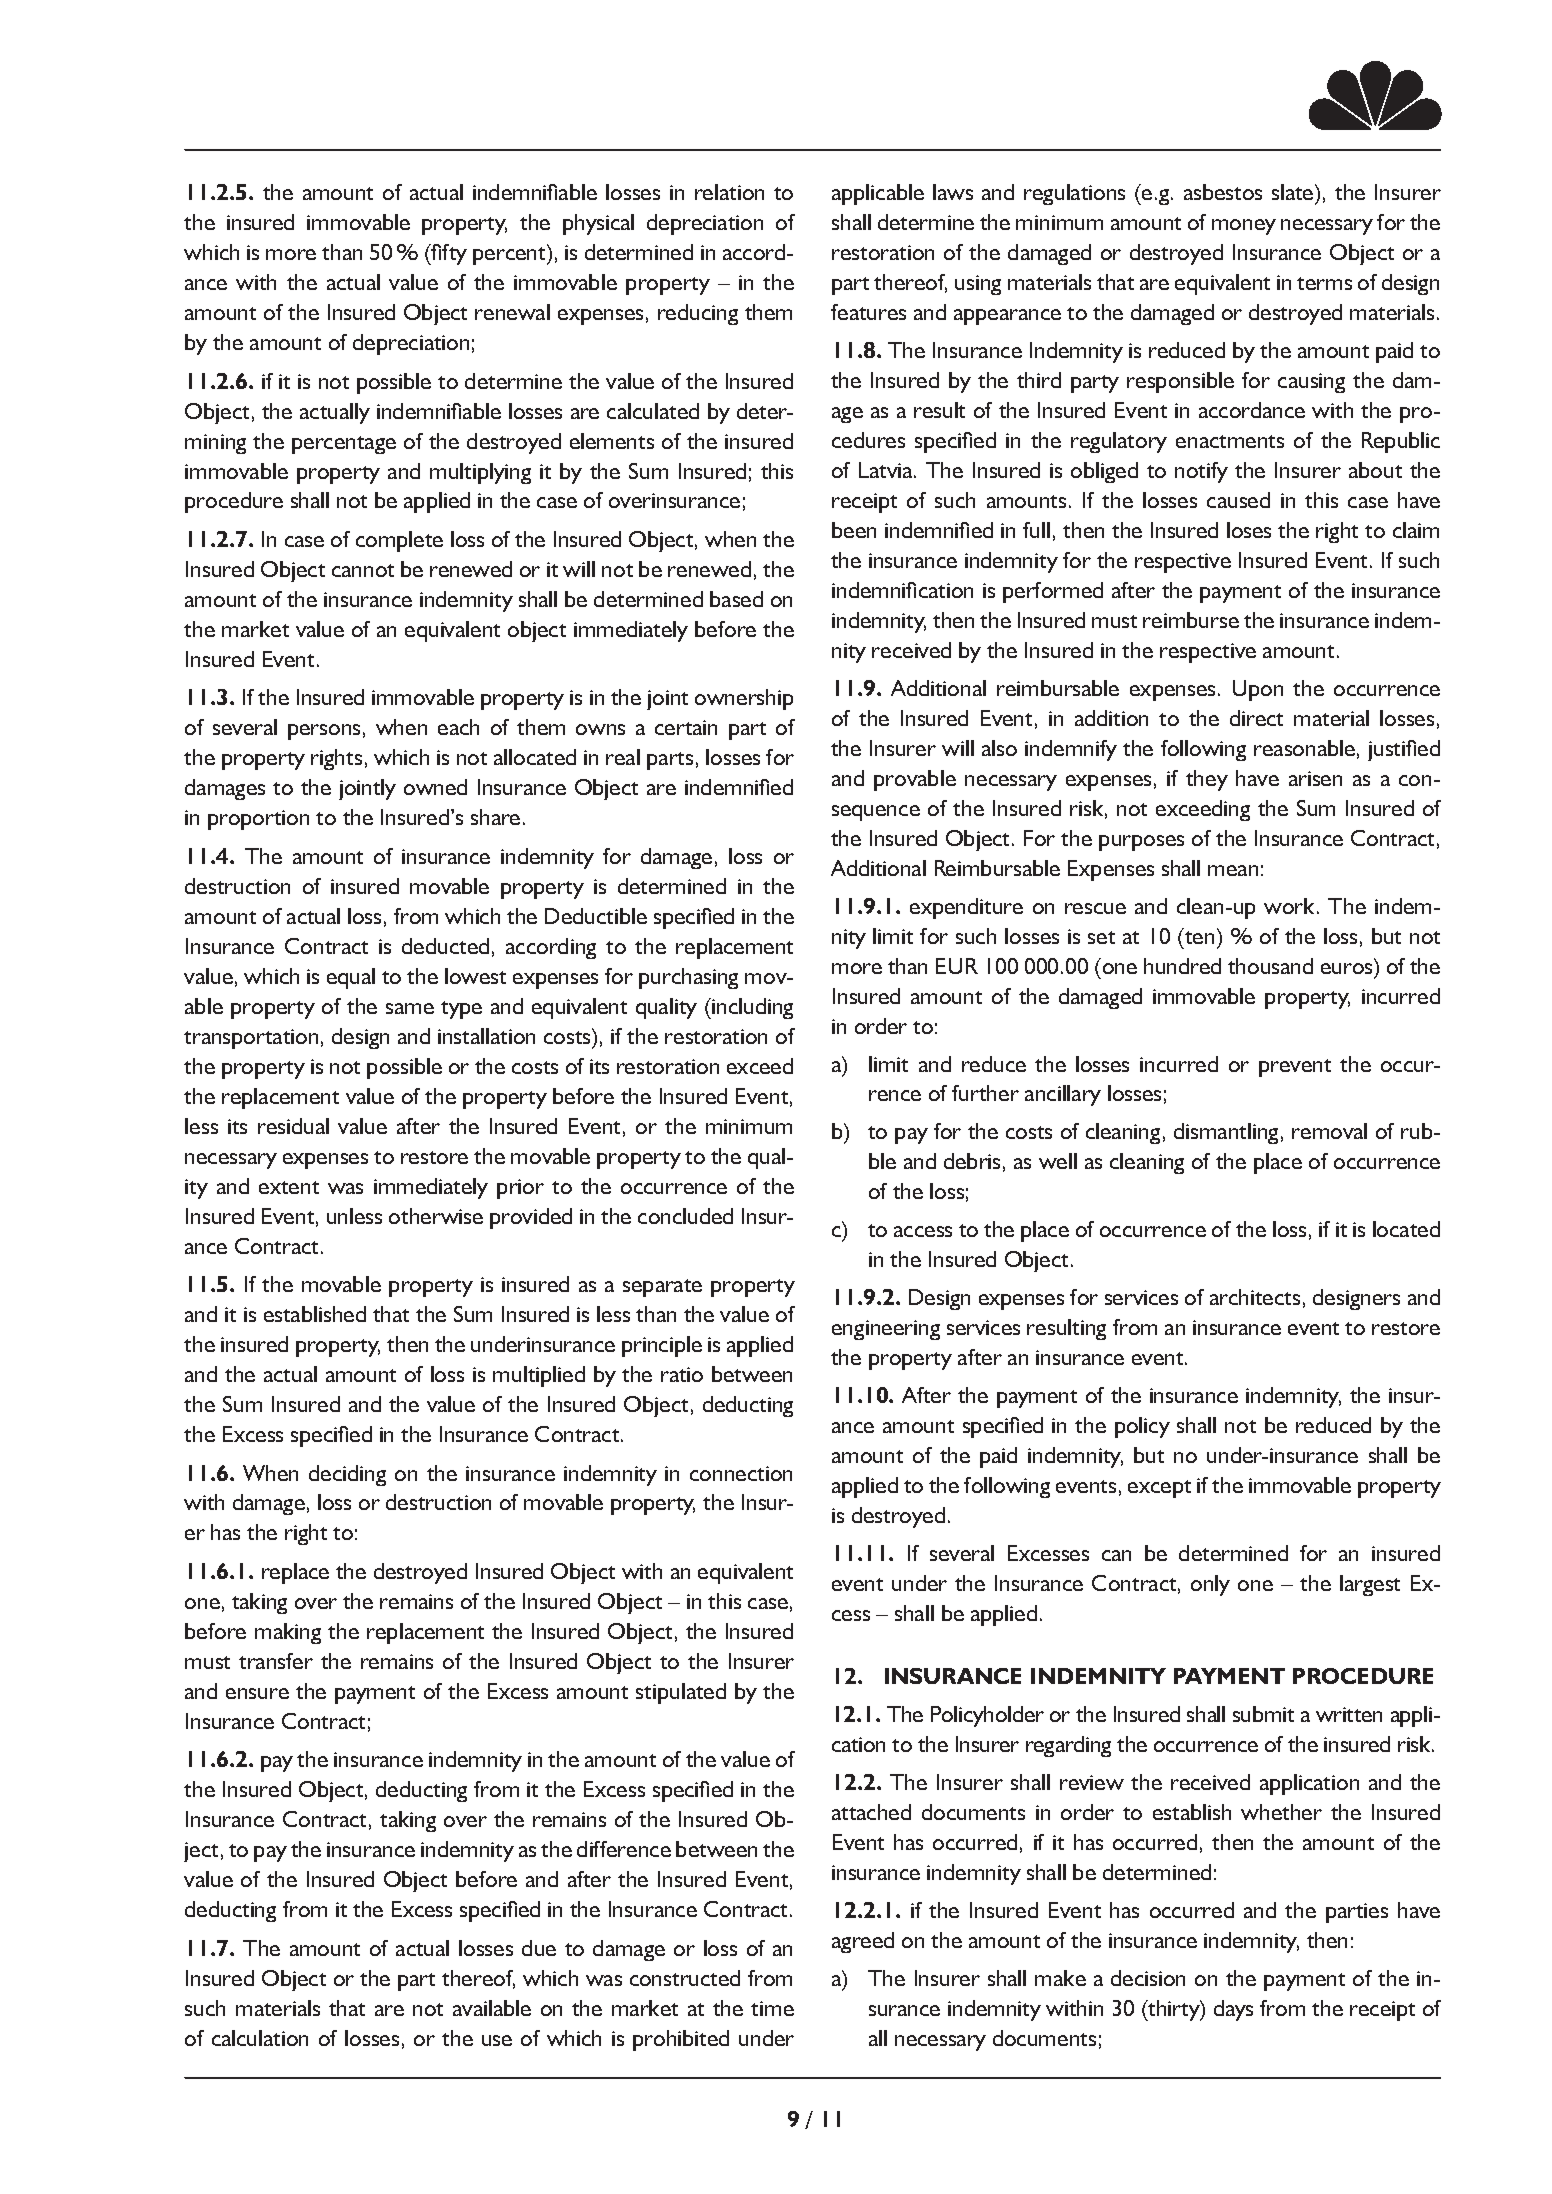  What do you see at coordinates (260, 2038) in the document?
I see `calculation` at bounding box center [260, 2038].
